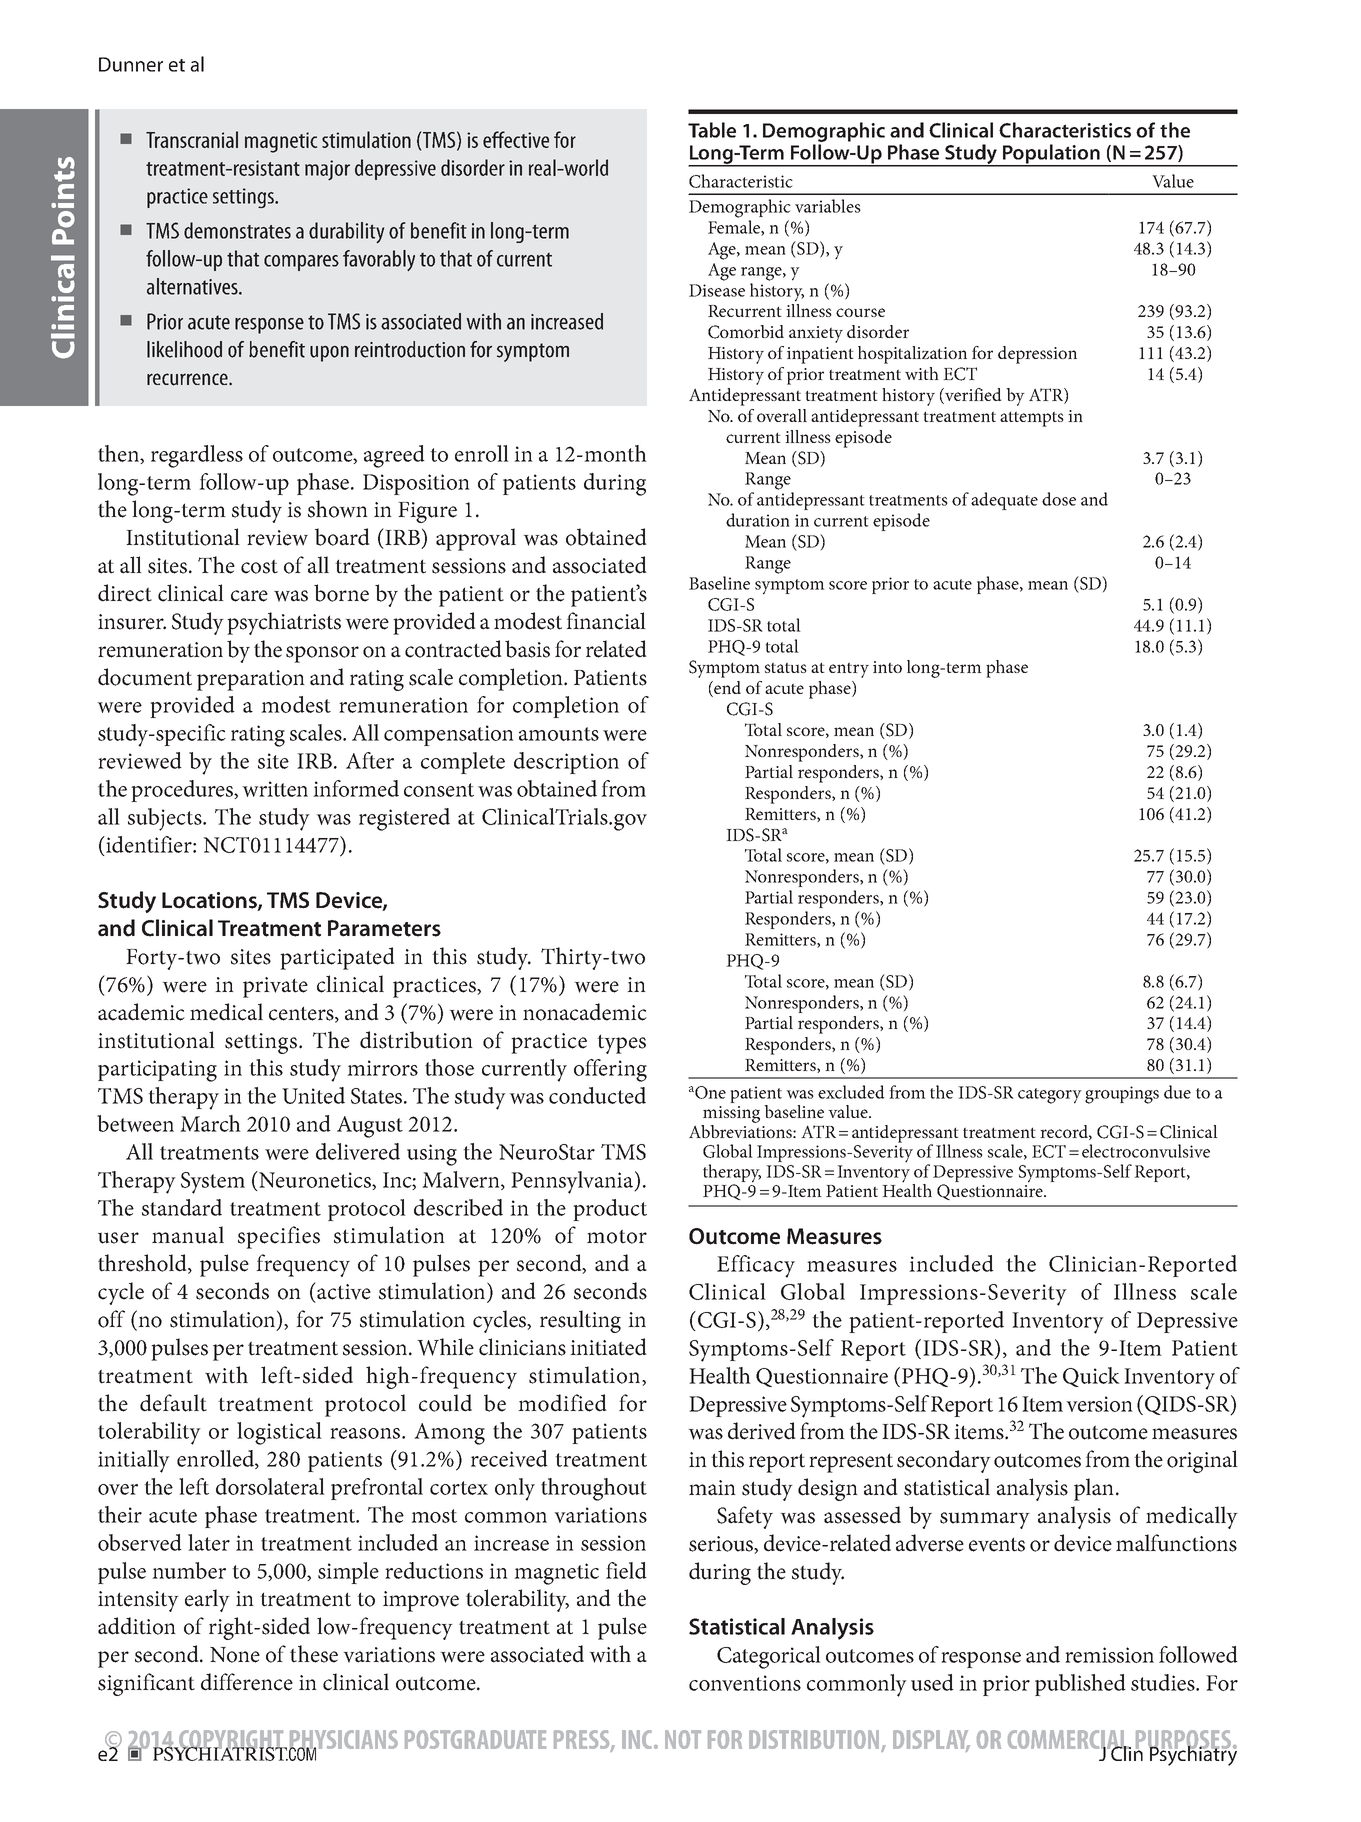 Image resolution: width=1361 pixels, height=1822 pixels. What do you see at coordinates (887, 667) in the document?
I see `into` at bounding box center [887, 667].
